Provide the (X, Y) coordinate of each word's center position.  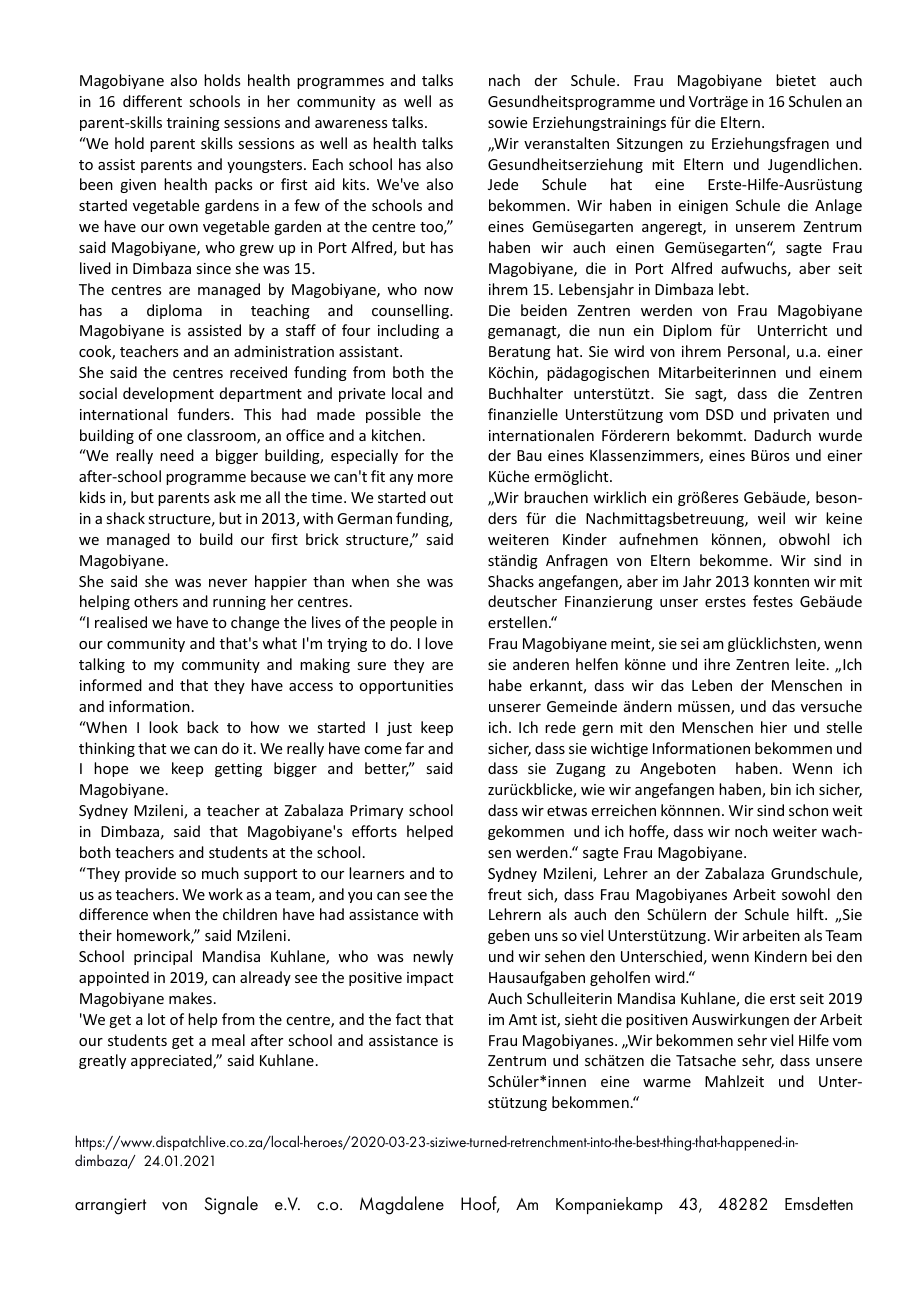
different (152, 101)
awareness (351, 124)
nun (611, 332)
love (439, 643)
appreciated (172, 1061)
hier (774, 727)
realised (121, 622)
